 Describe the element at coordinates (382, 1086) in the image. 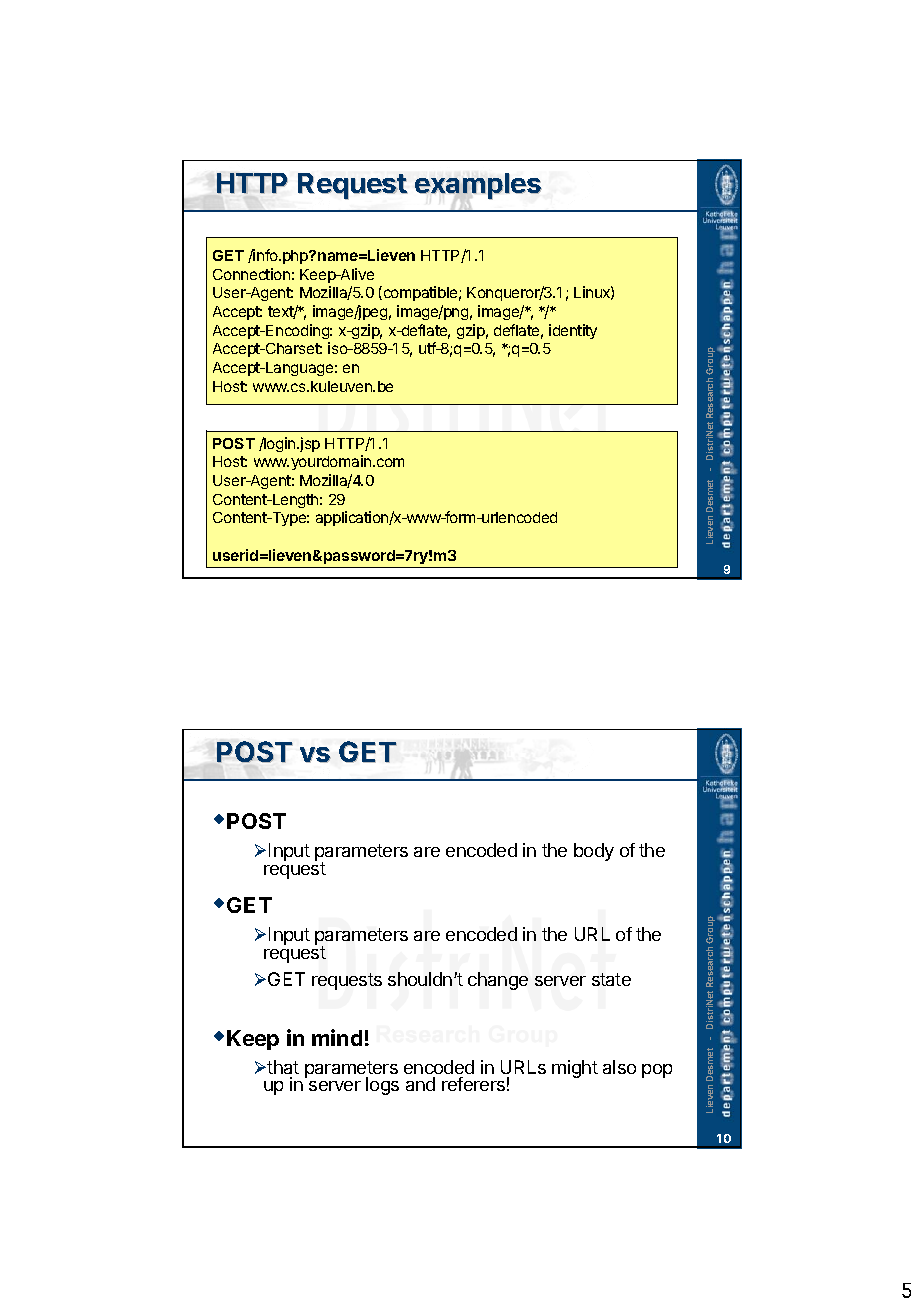

I see `logs` at that location.
